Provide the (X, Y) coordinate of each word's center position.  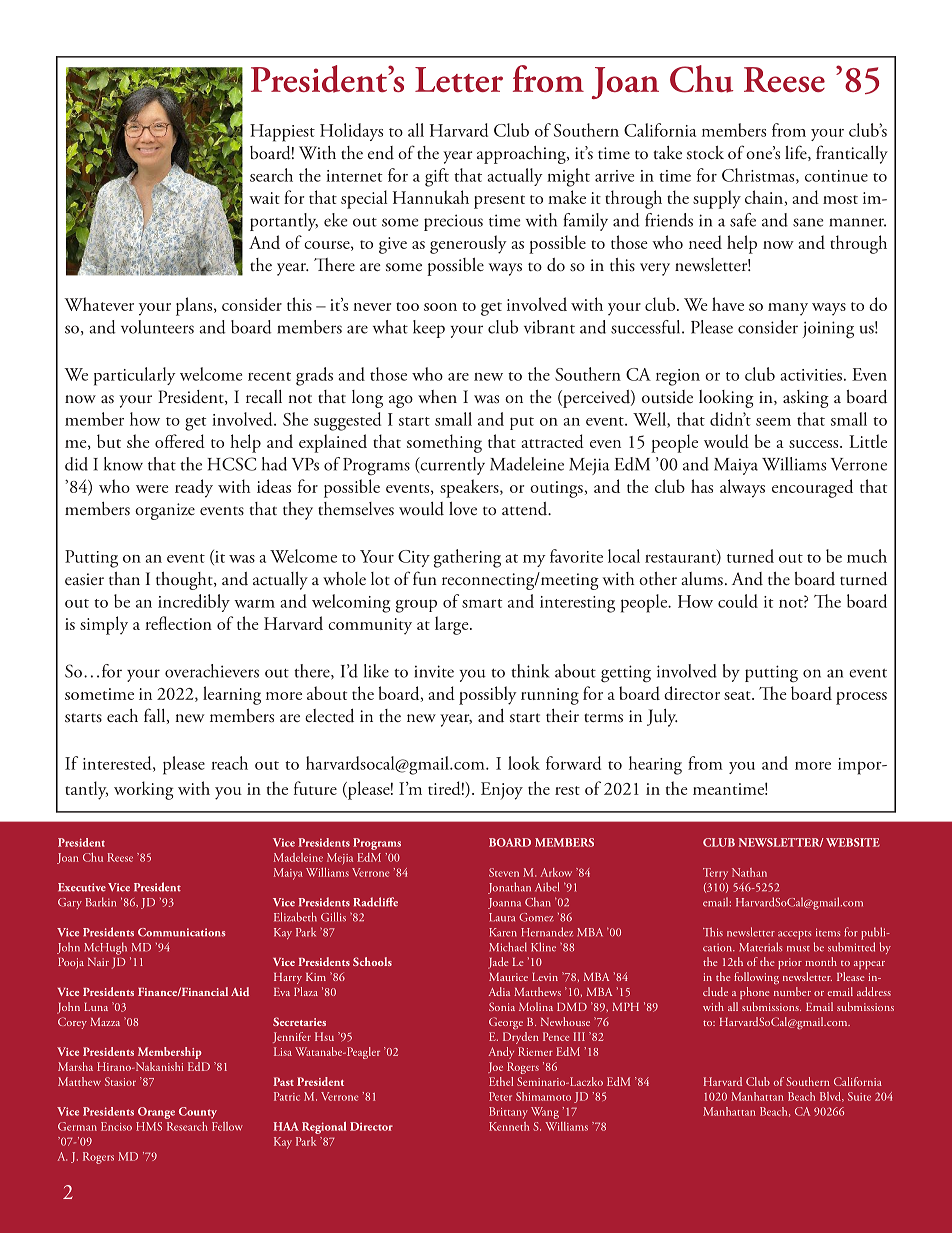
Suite (859, 1096)
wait (264, 198)
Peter (500, 1096)
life (797, 153)
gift (437, 177)
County (198, 1113)
